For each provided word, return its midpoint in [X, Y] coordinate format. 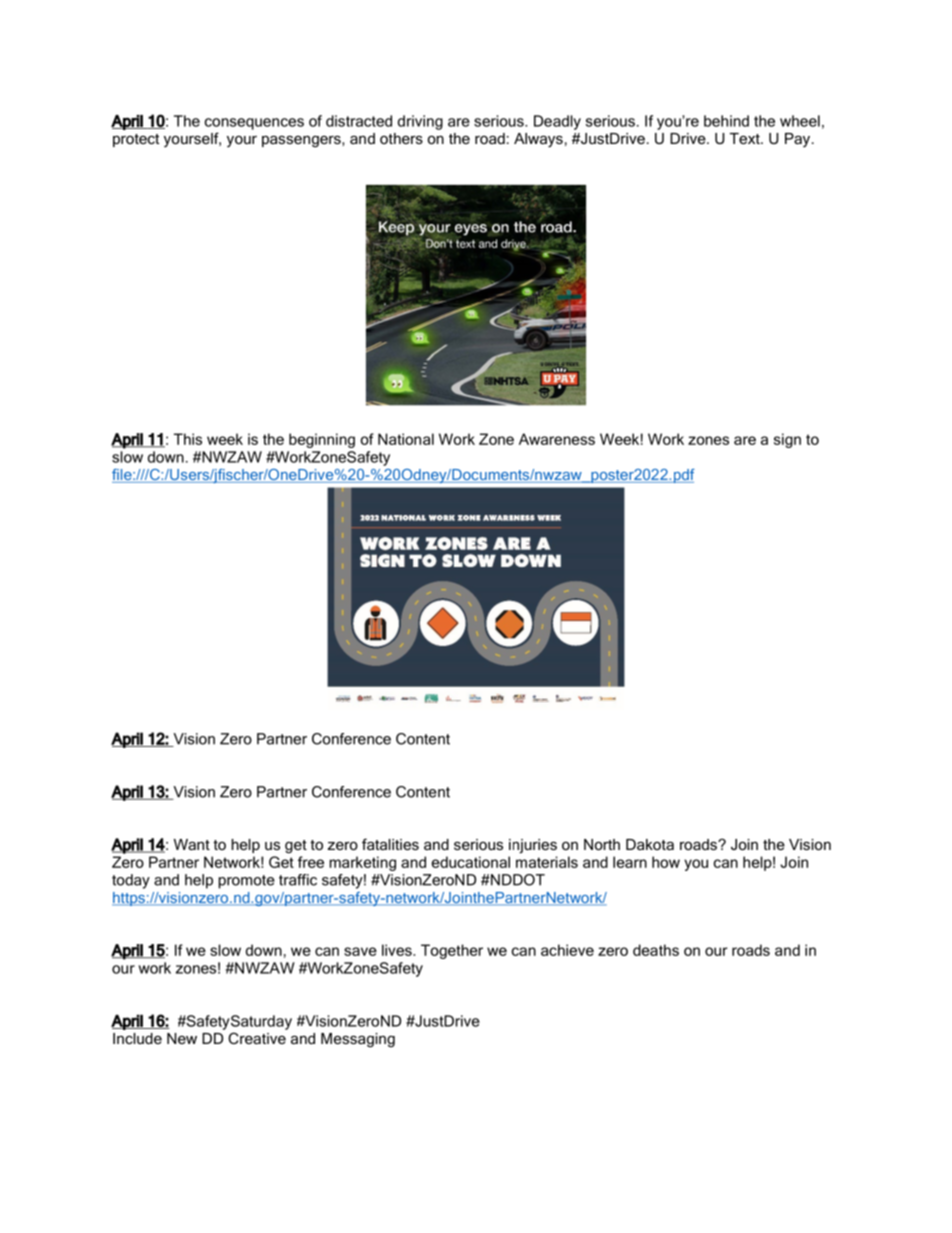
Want [192, 844]
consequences [254, 124]
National [406, 439]
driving [420, 122]
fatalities [390, 844]
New [182, 1038]
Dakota [650, 844]
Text [746, 138]
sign [787, 440]
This [188, 439]
